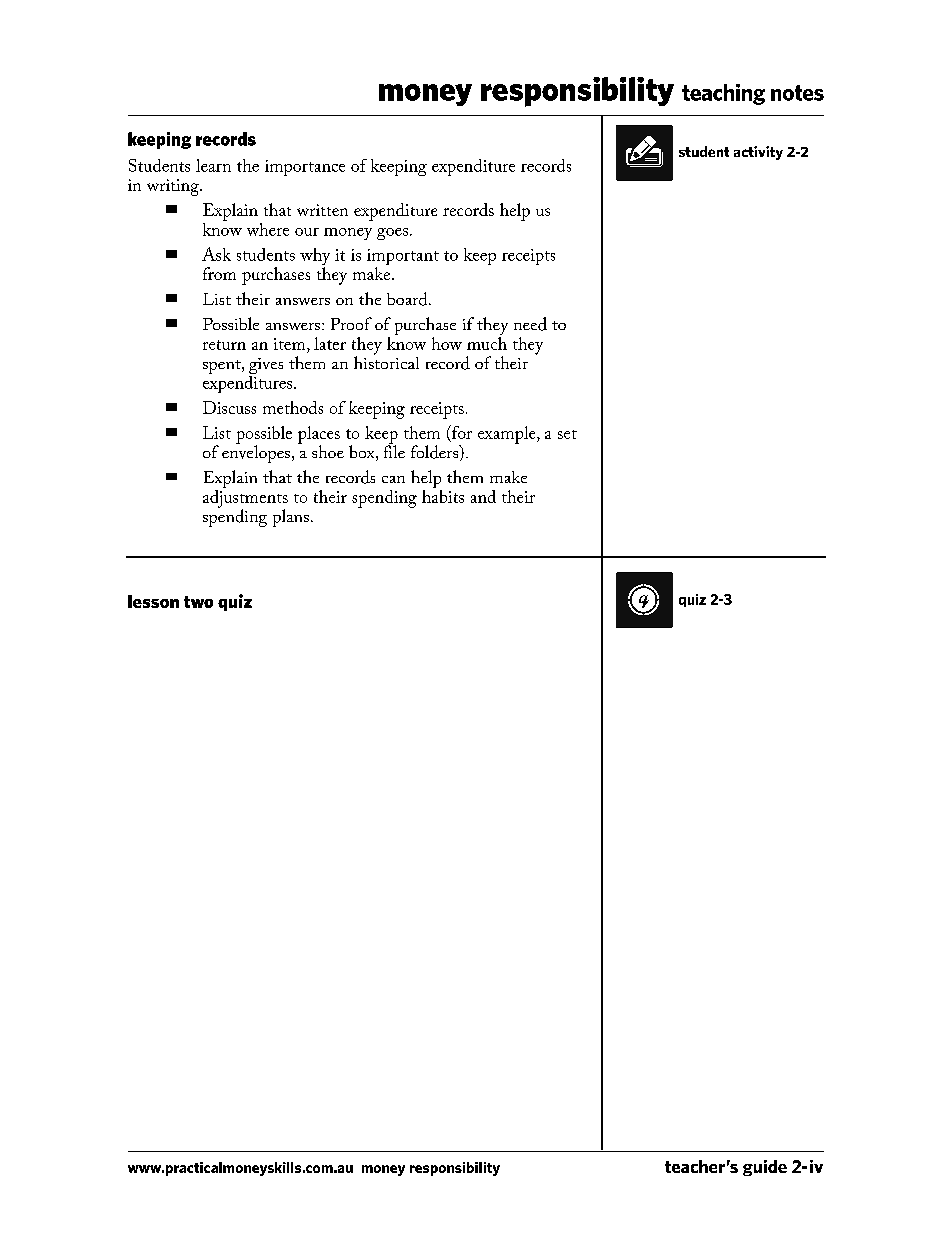 Image resolution: width=952 pixels, height=1233 pixels. What do you see at coordinates (723, 94) in the screenshot?
I see `teaching` at bounding box center [723, 94].
